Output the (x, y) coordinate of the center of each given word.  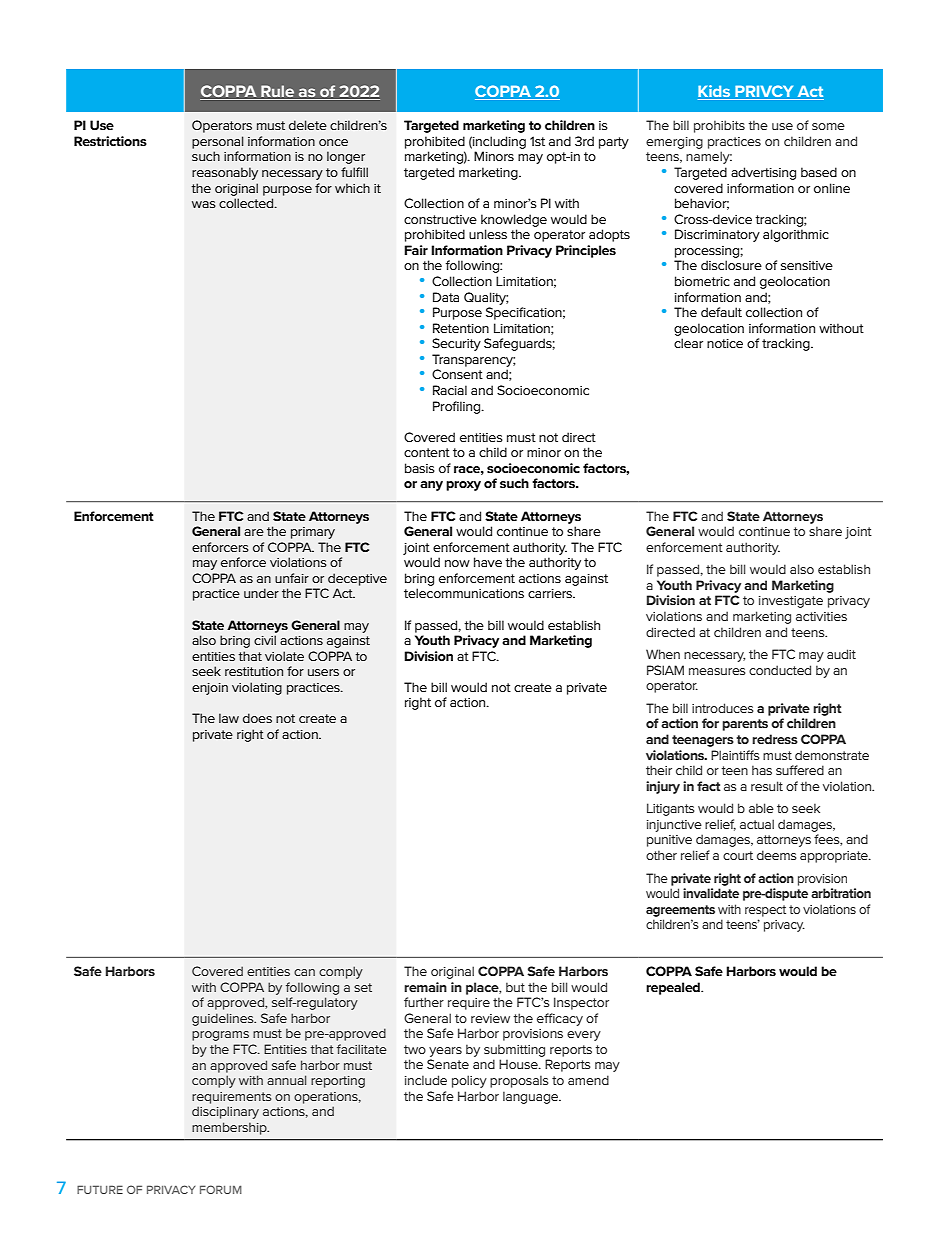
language (532, 1097)
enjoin (210, 689)
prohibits (719, 126)
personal (218, 142)
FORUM (221, 1189)
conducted (780, 670)
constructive (440, 219)
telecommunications (464, 593)
